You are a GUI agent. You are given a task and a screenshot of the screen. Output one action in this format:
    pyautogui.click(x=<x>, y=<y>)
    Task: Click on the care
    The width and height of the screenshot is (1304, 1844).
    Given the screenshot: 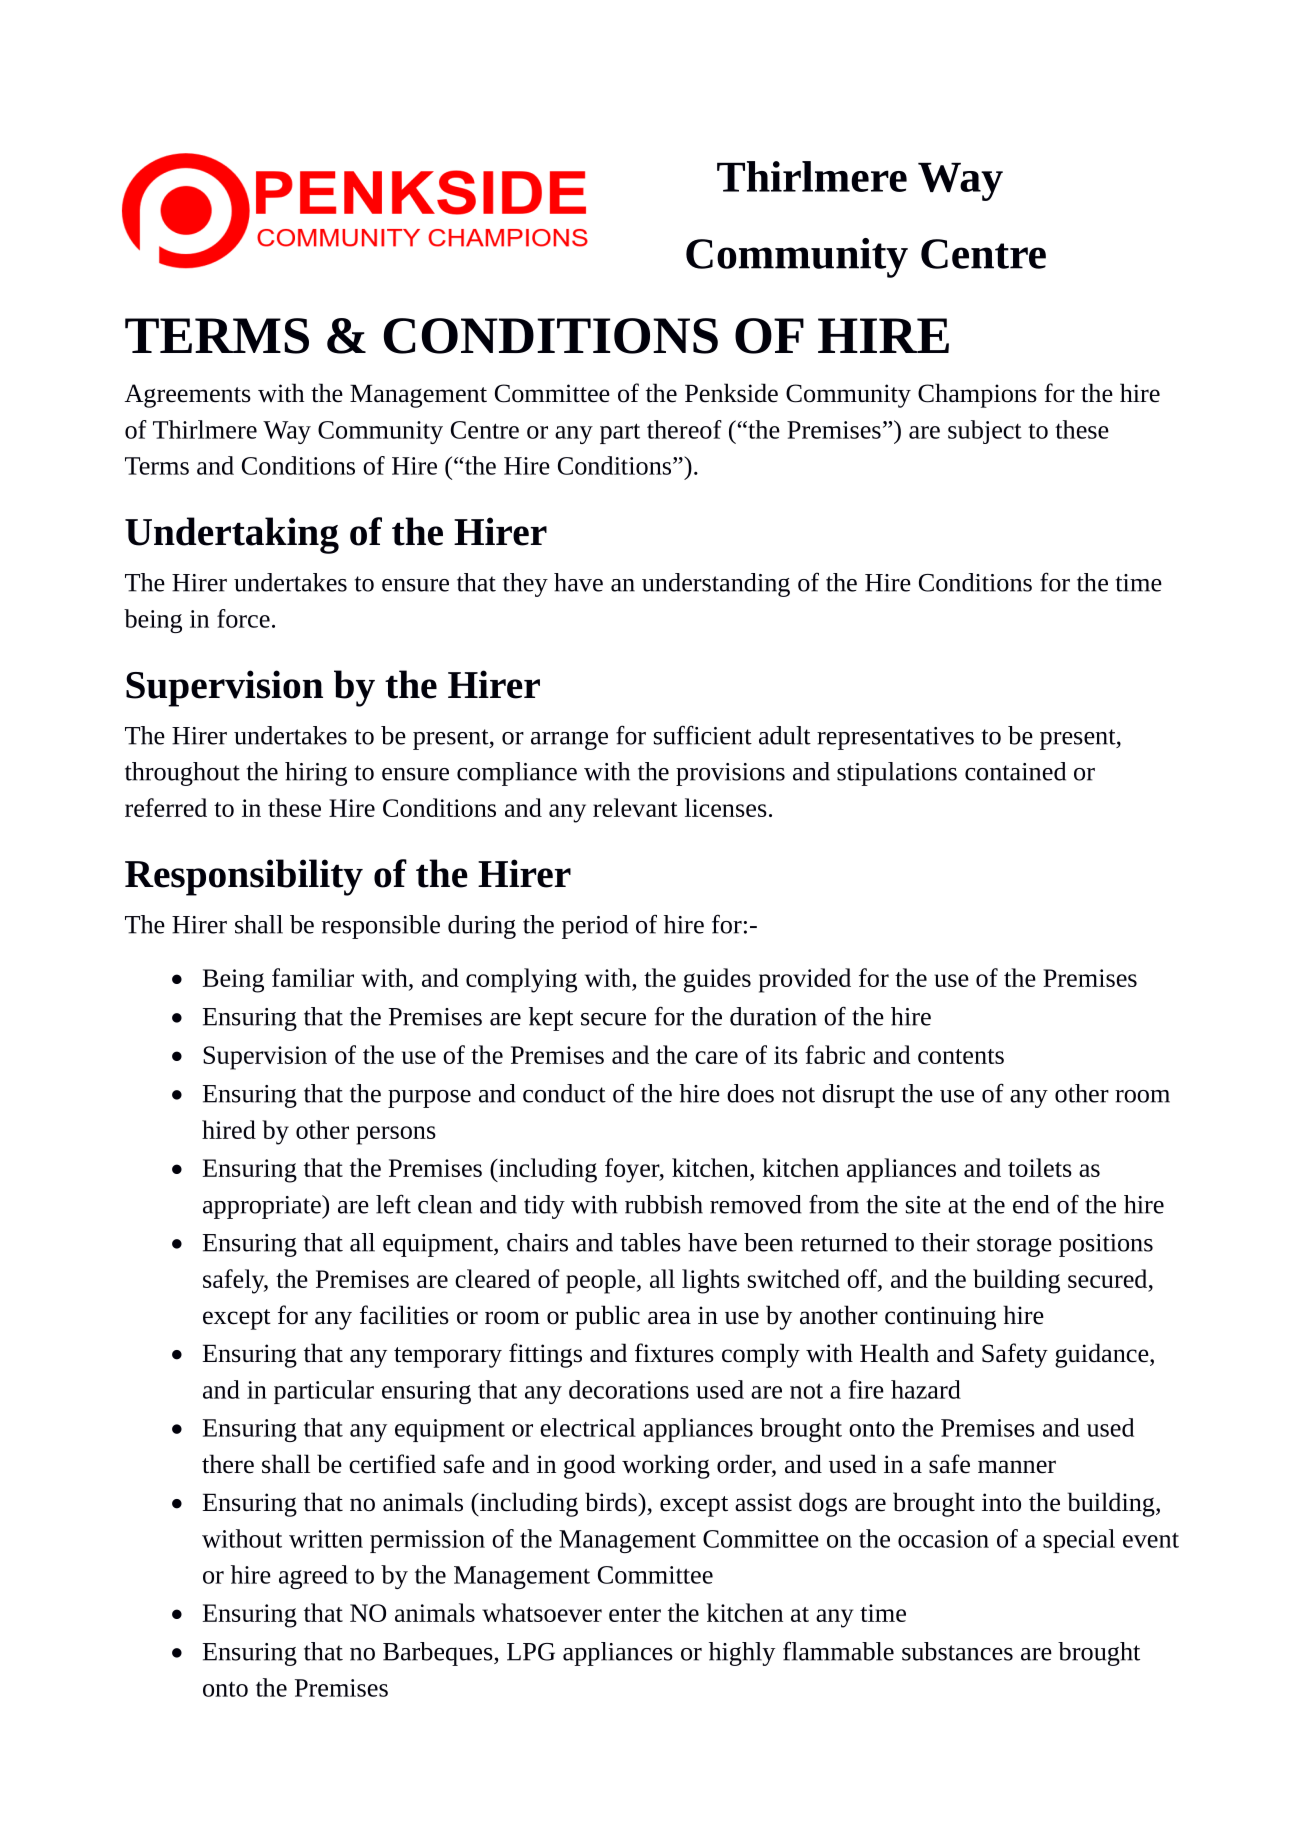 What is the action you would take?
    pyautogui.click(x=716, y=1057)
